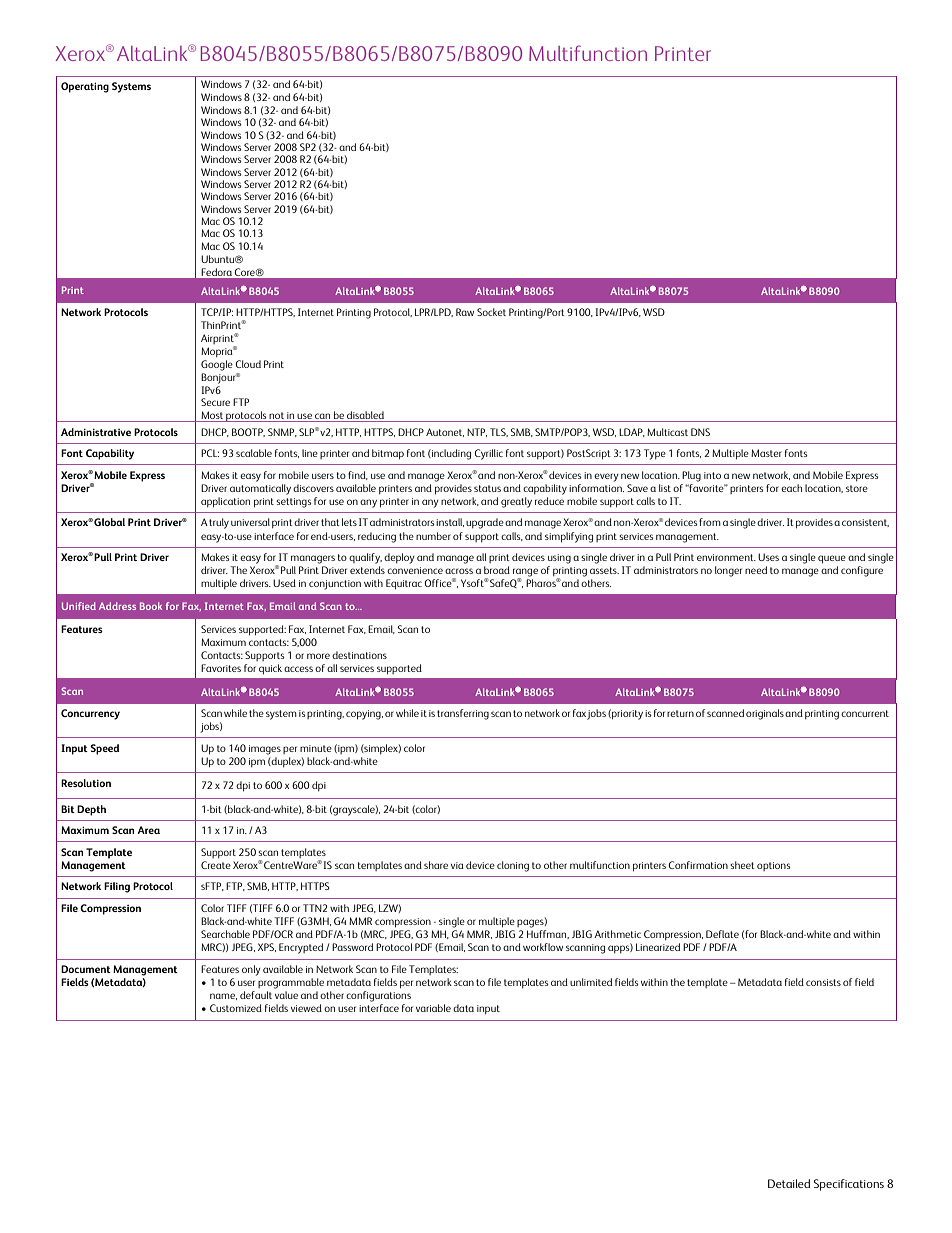 The image size is (952, 1233). I want to click on Book, so click(151, 606).
